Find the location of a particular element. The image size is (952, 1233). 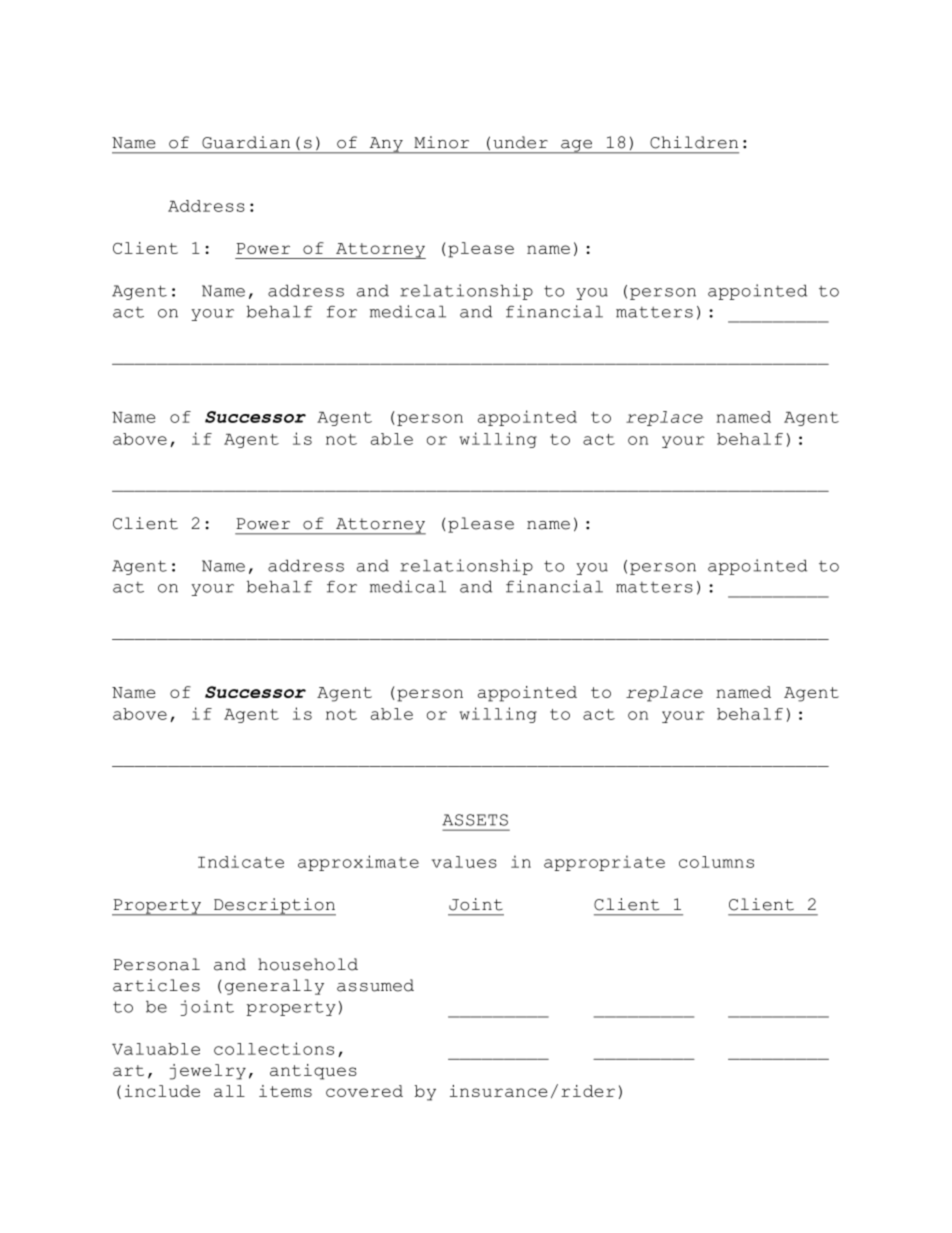

Indicate is located at coordinates (241, 861).
